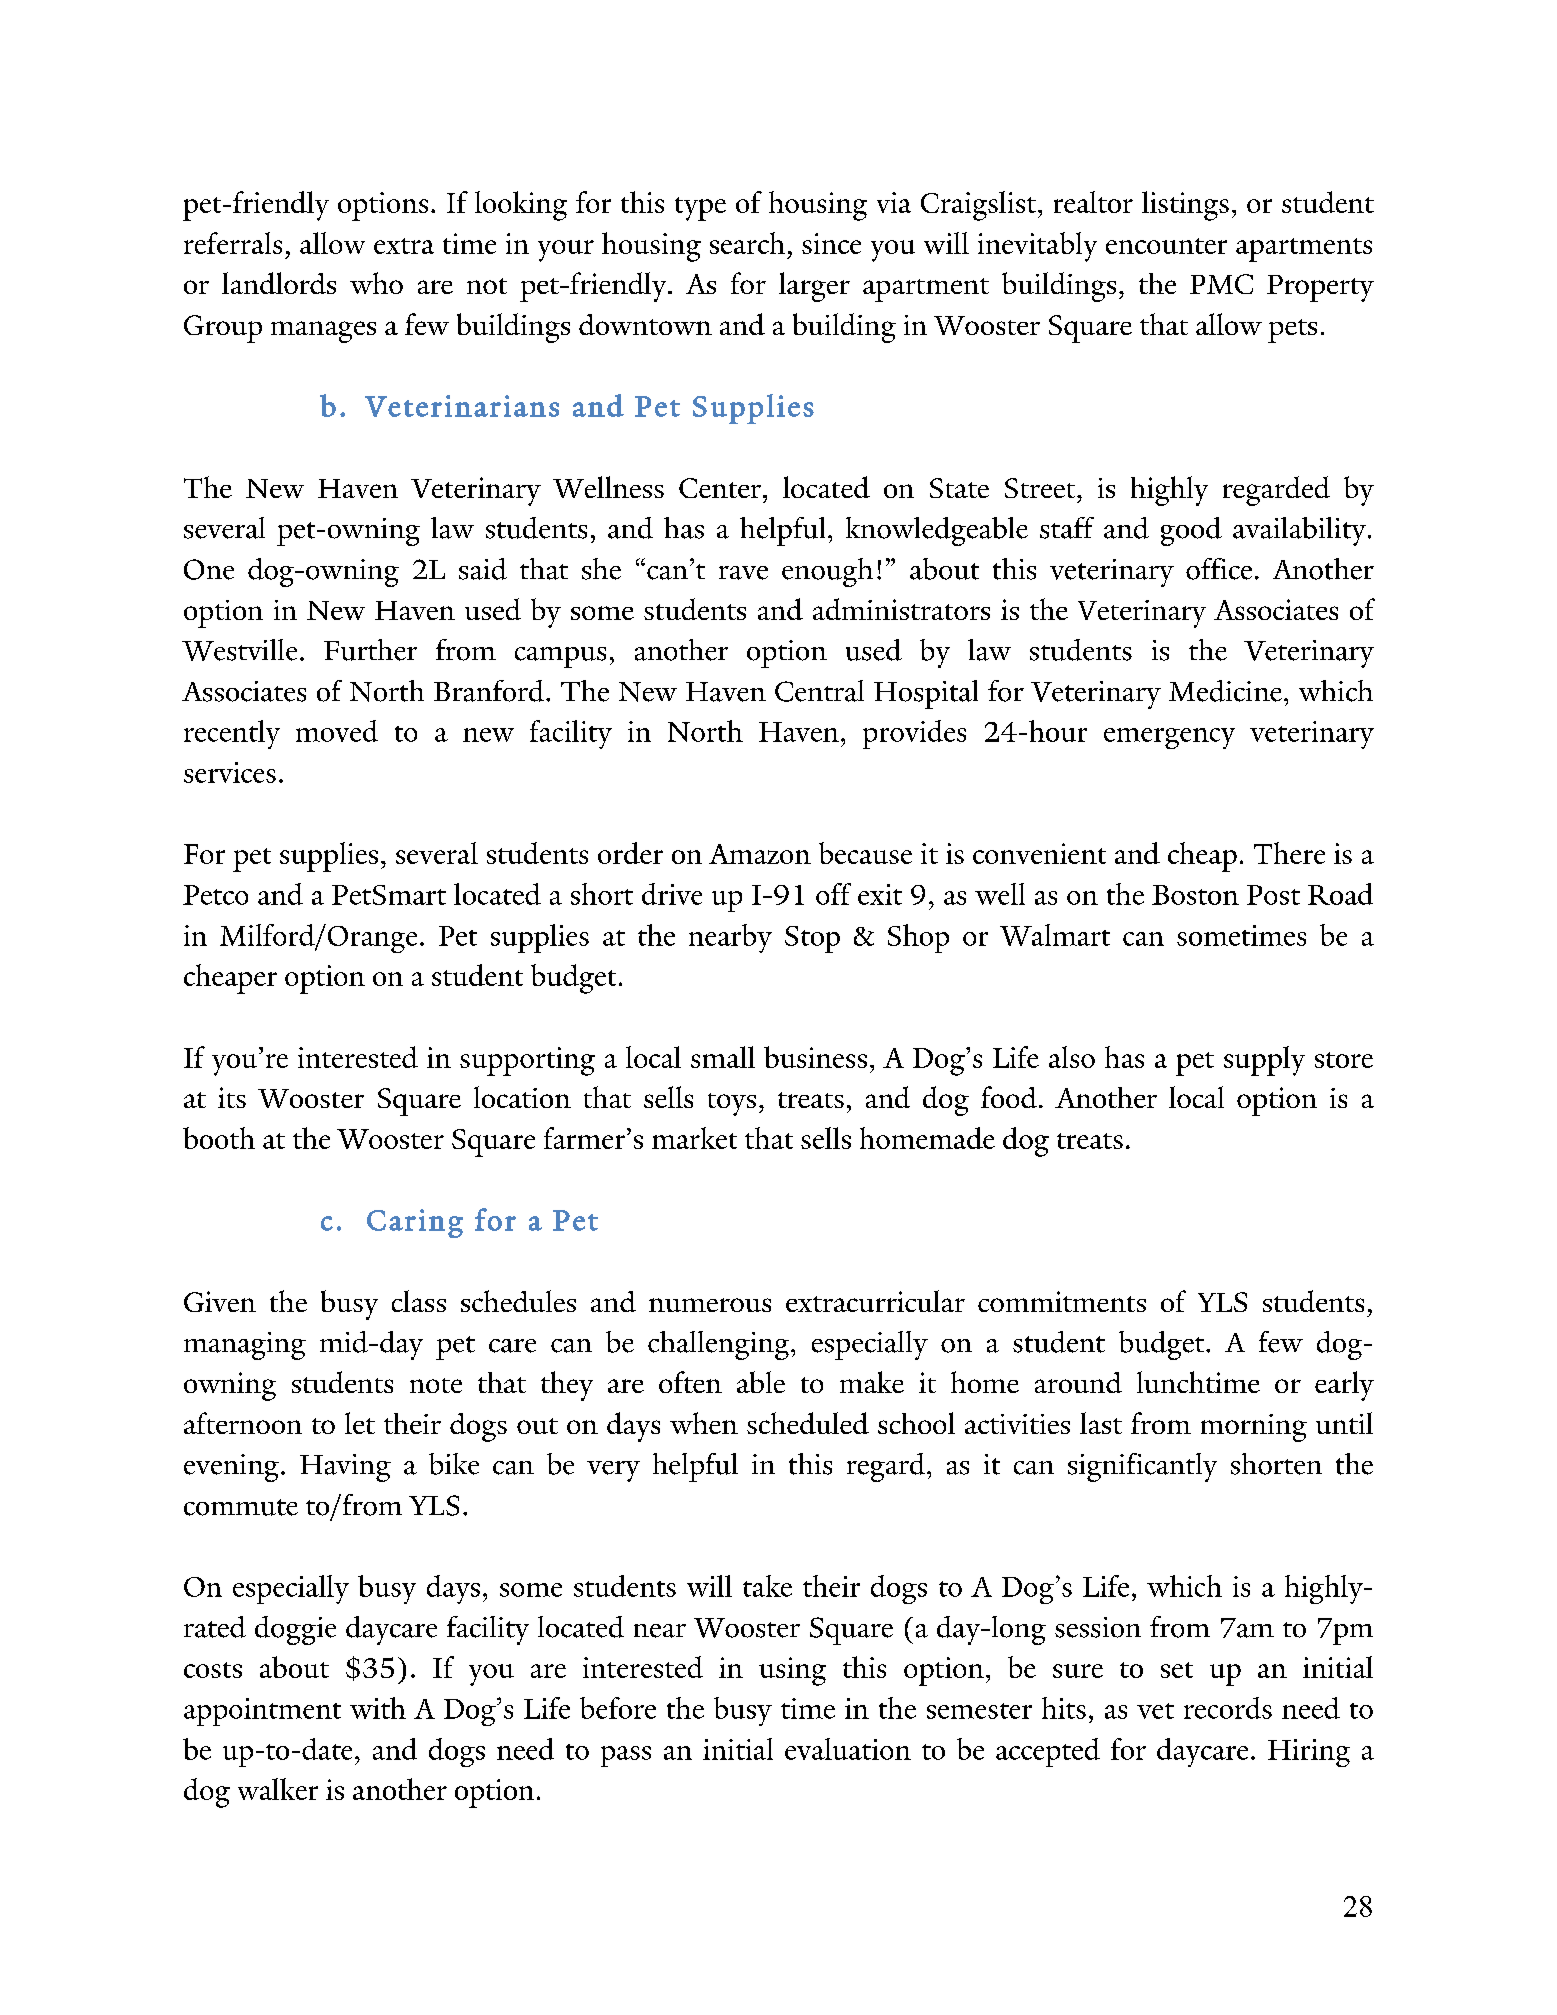  I want to click on Caring, so click(415, 1223).
